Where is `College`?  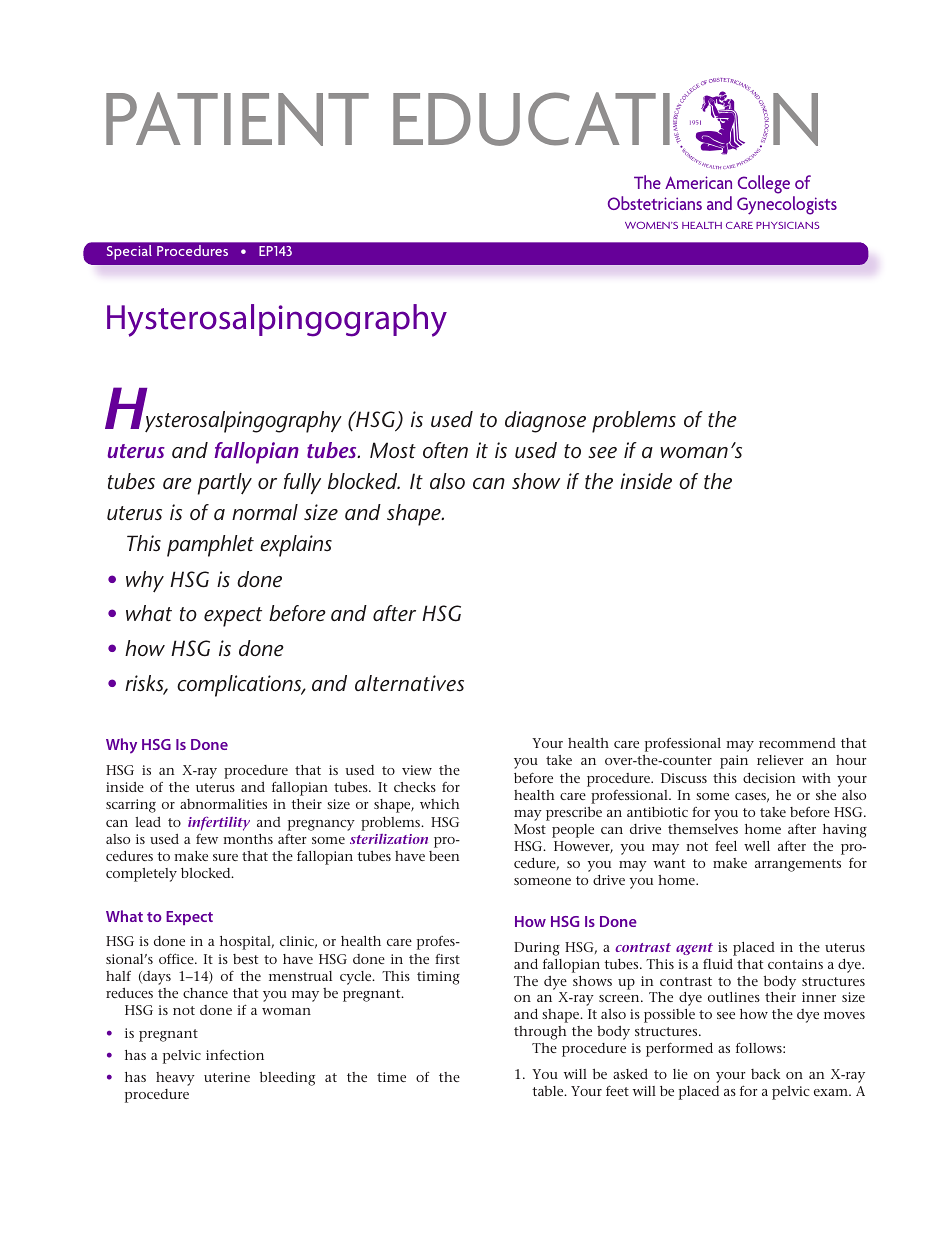 College is located at coordinates (764, 184).
